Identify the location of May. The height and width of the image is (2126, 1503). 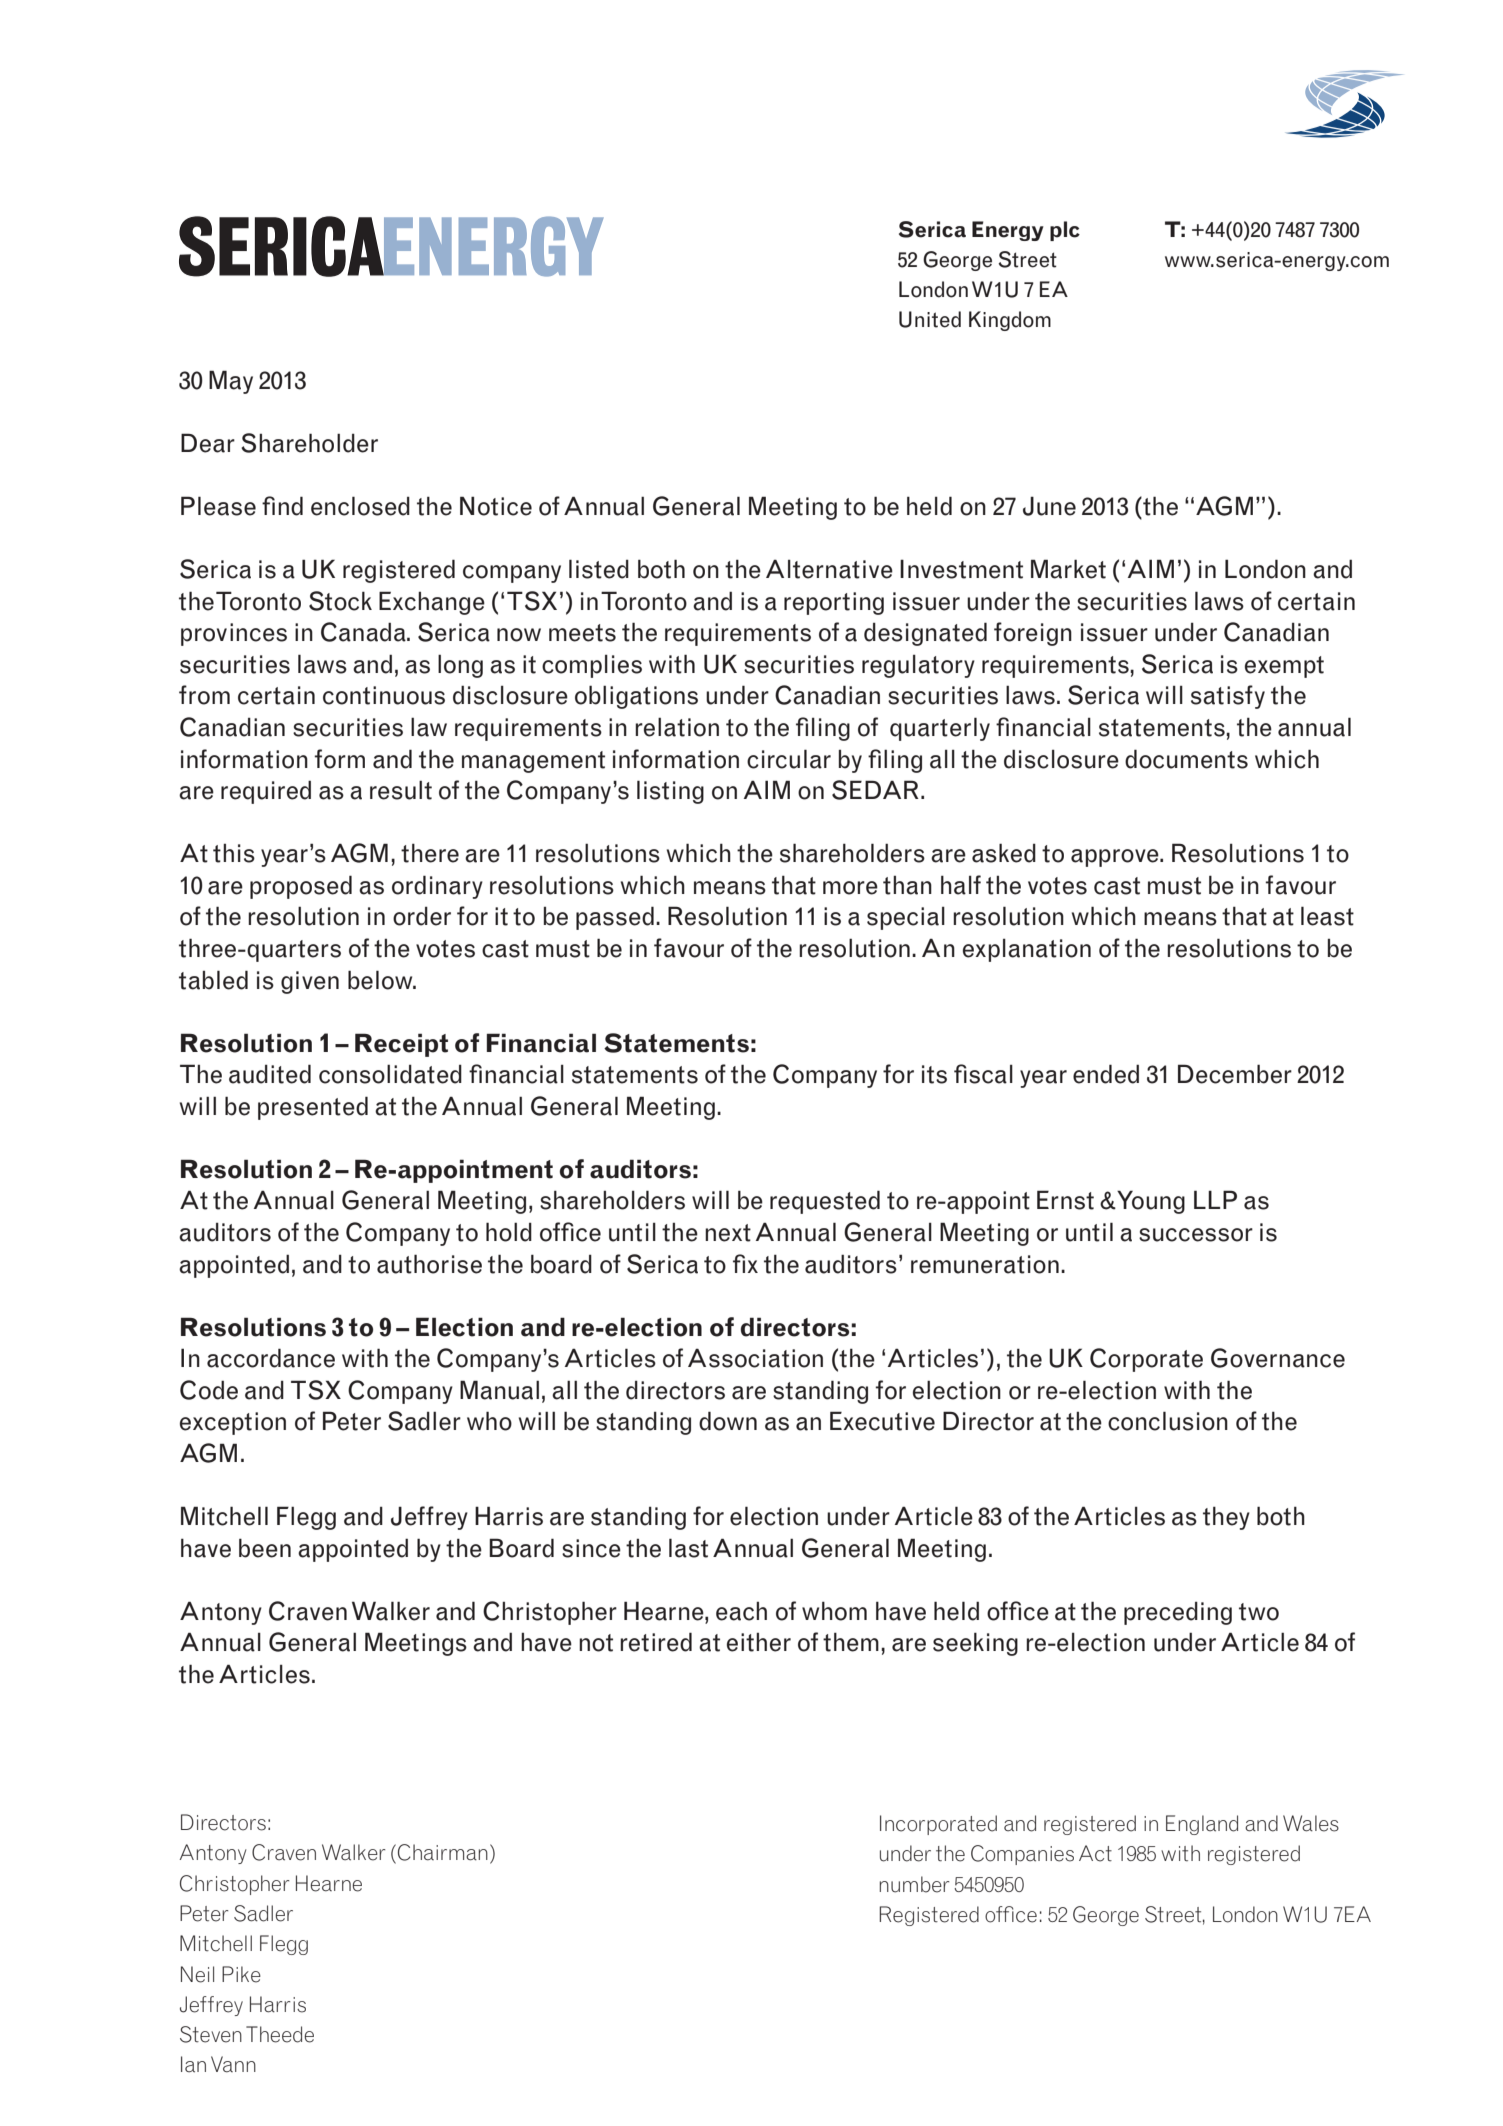
(231, 382).
